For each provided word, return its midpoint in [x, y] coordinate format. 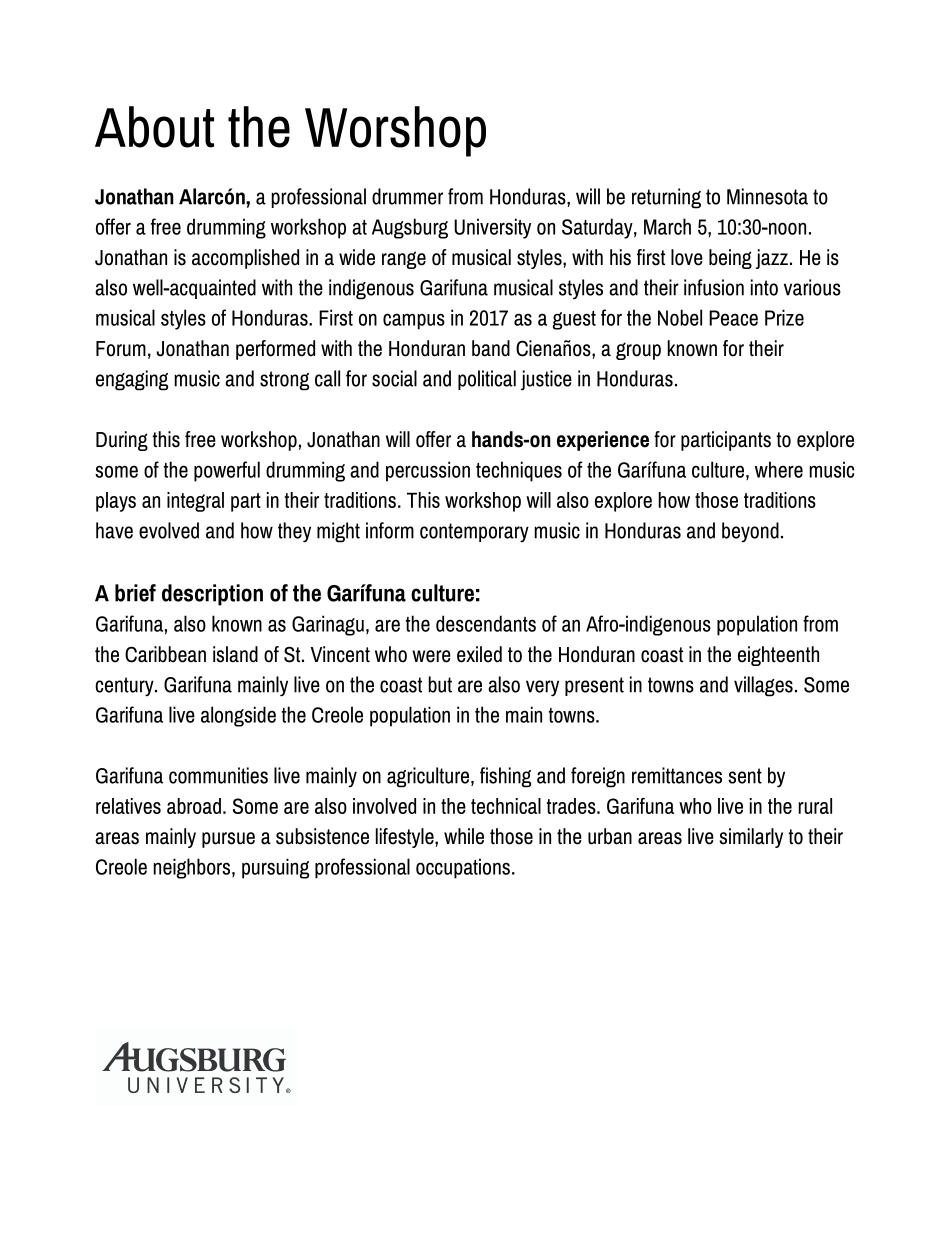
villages [763, 686]
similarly [751, 838]
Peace [733, 318]
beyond [750, 532]
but [440, 684]
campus [414, 321]
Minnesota [767, 196]
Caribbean [165, 654]
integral [195, 502]
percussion [428, 471]
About [154, 127]
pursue [228, 840]
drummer [407, 196]
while [464, 836]
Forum [121, 349]
